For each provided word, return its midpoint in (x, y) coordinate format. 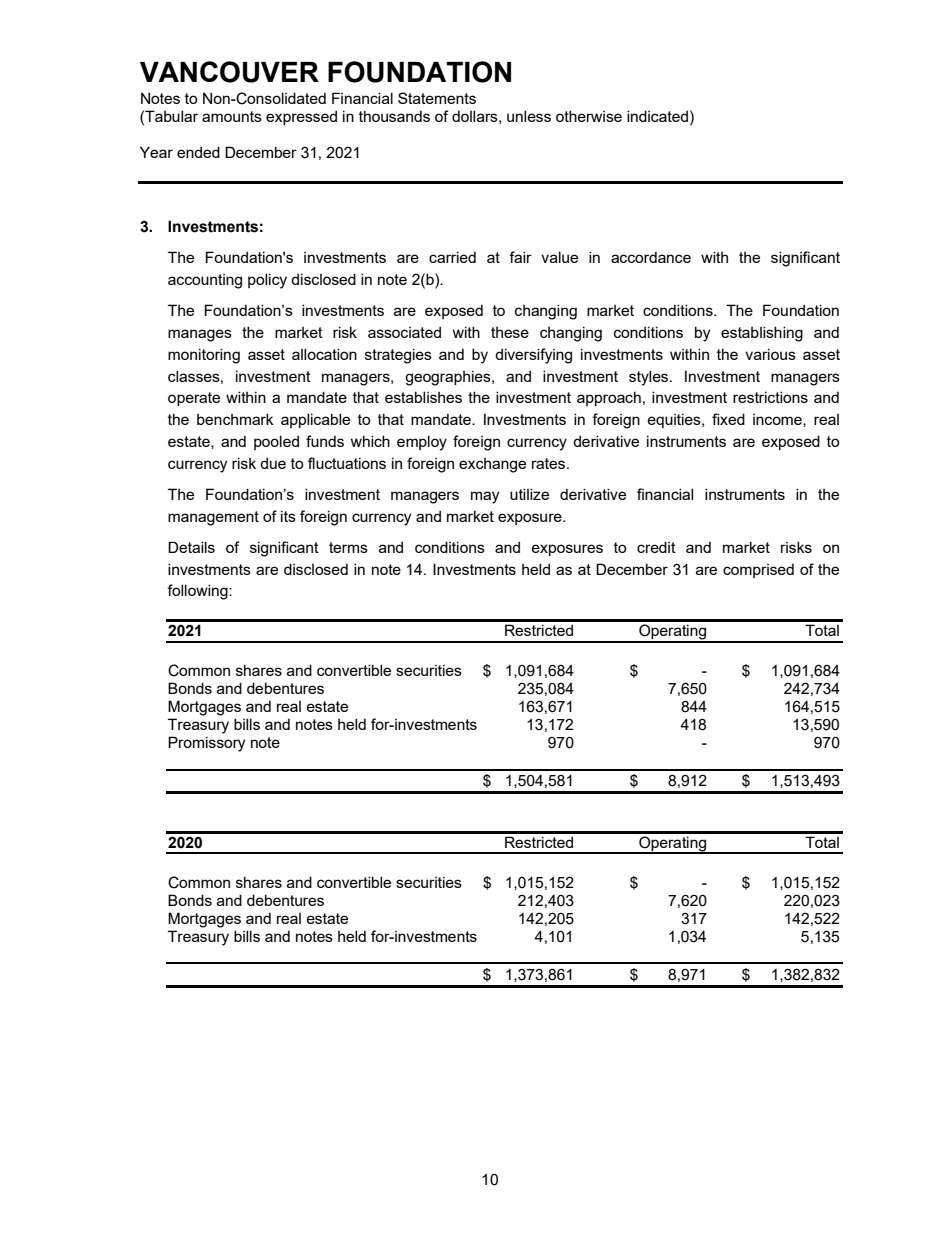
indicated (657, 116)
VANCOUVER (229, 72)
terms (348, 547)
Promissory (206, 744)
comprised (758, 570)
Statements (437, 98)
